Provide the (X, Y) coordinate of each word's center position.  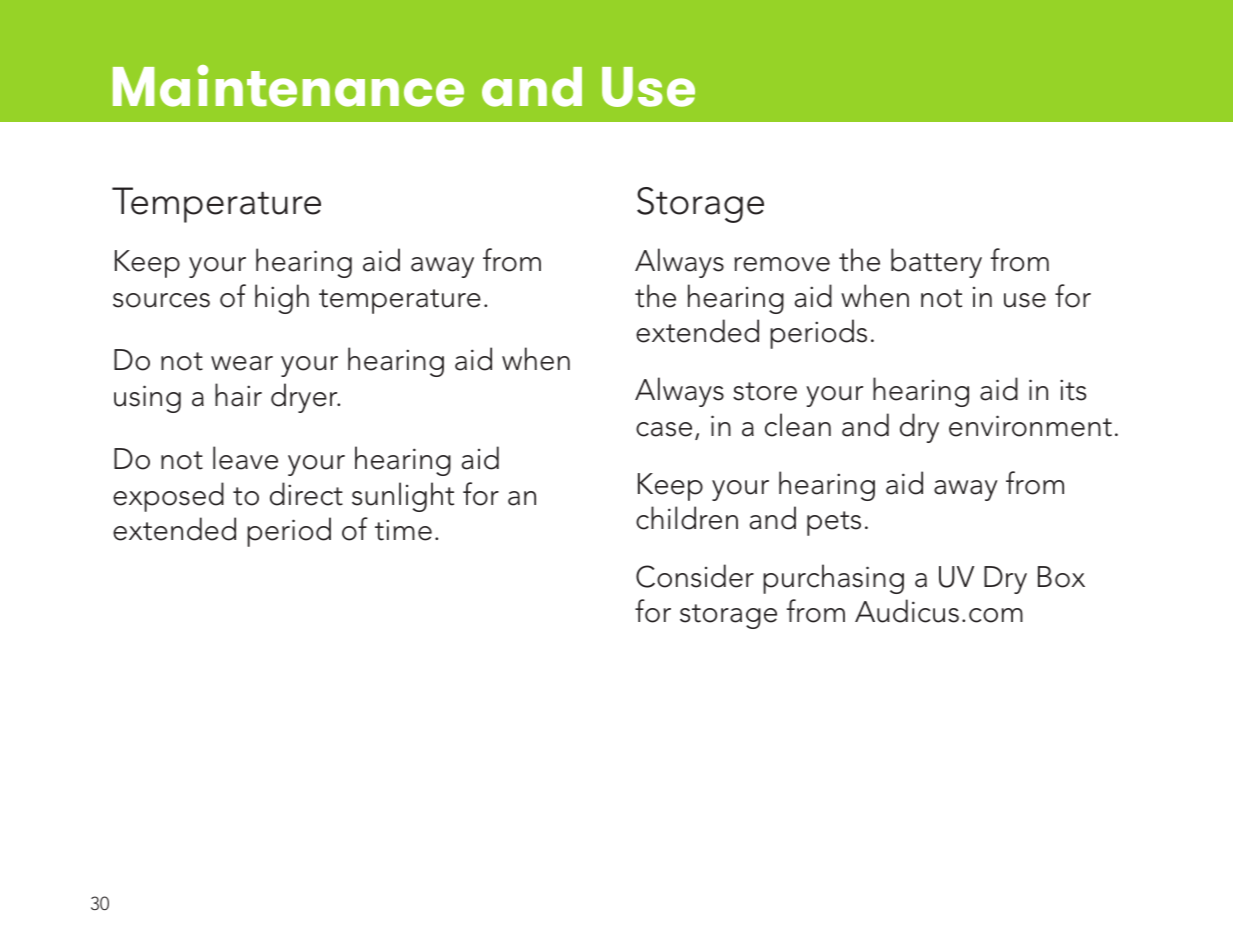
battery (936, 263)
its (1073, 390)
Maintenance (288, 86)
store (765, 391)
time (403, 530)
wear (242, 363)
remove (782, 264)
